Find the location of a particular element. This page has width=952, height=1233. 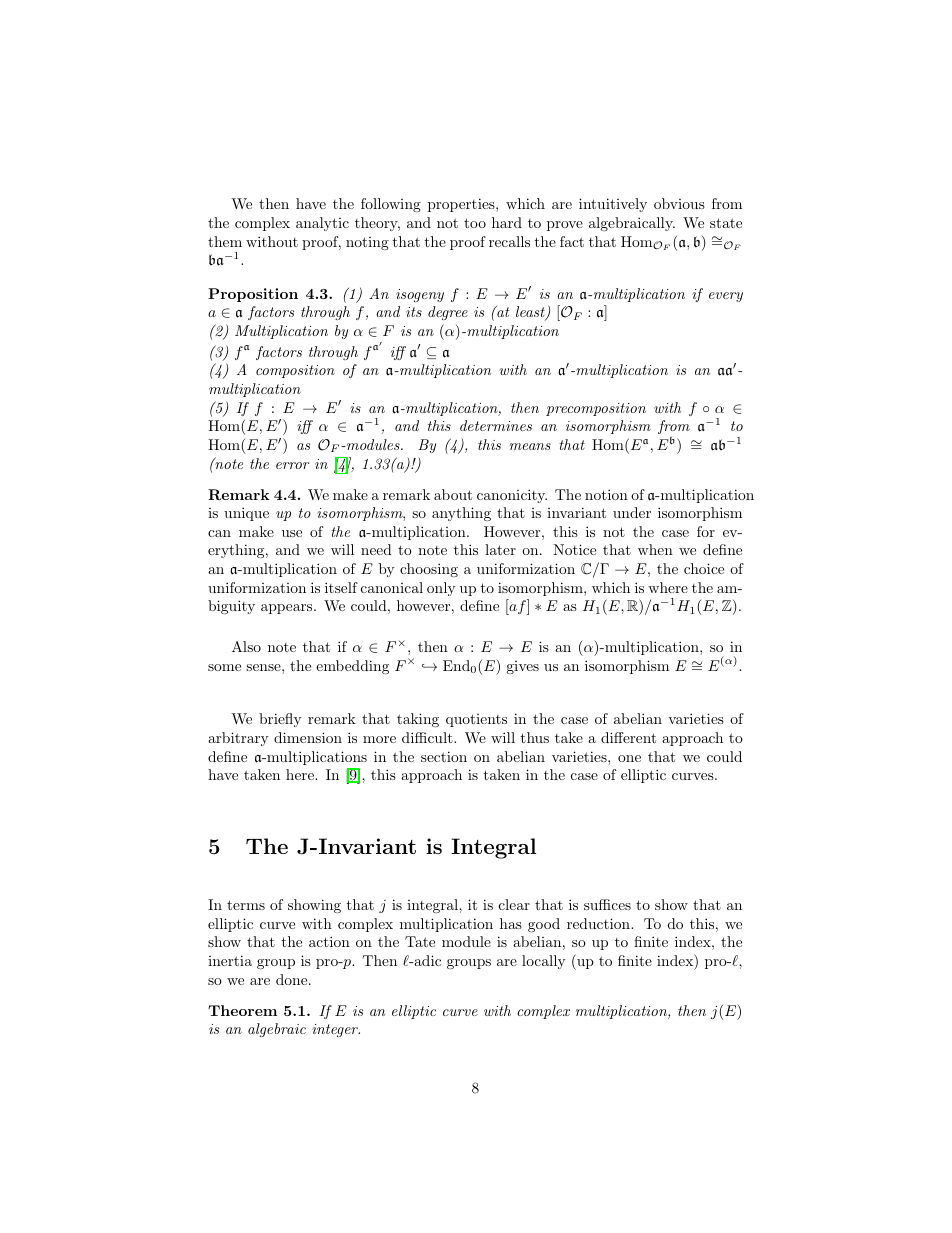

obvious is located at coordinates (679, 203).
